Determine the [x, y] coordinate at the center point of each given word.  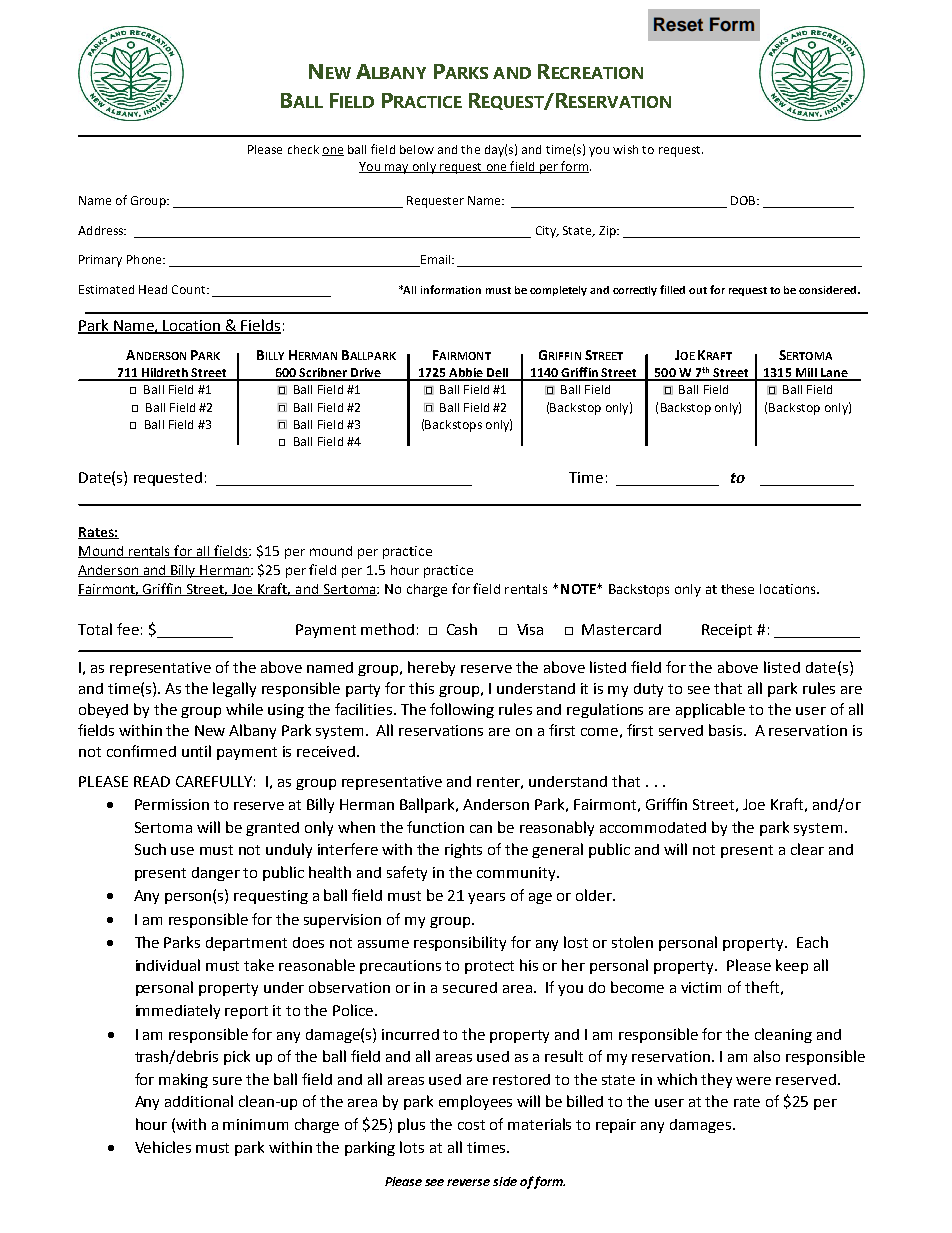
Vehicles [163, 1147]
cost [471, 1125]
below [417, 149]
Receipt [727, 631]
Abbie [466, 374]
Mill [806, 374]
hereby [431, 668]
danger [216, 874]
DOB [744, 200]
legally [234, 689]
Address [102, 230]
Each [812, 942]
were [753, 1081]
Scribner [323, 374]
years [486, 898]
